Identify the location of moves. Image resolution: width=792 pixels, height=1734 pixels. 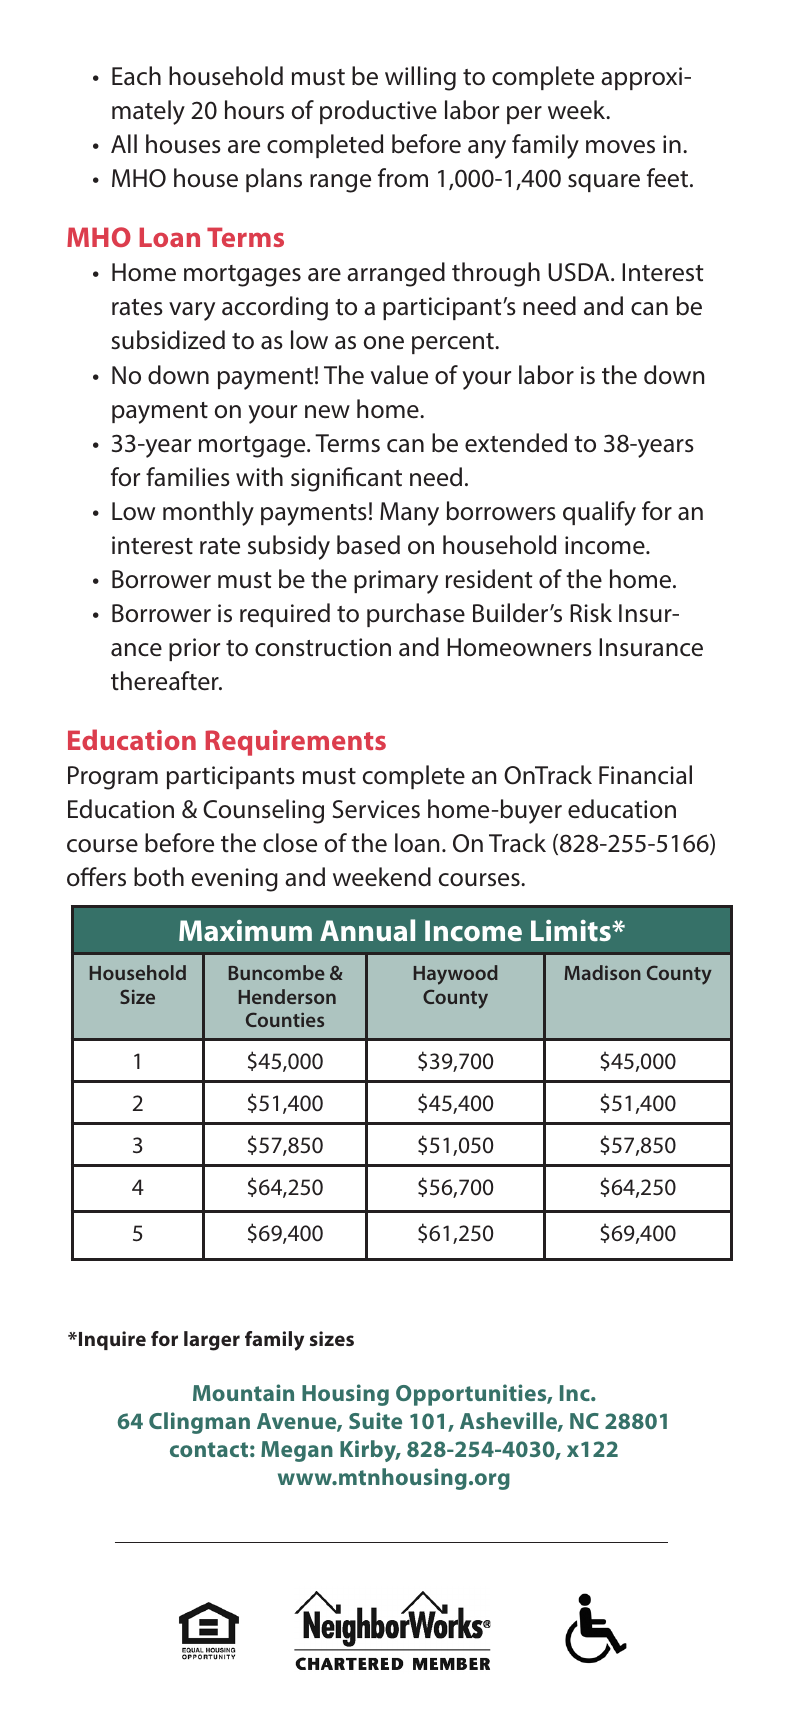
(620, 147).
